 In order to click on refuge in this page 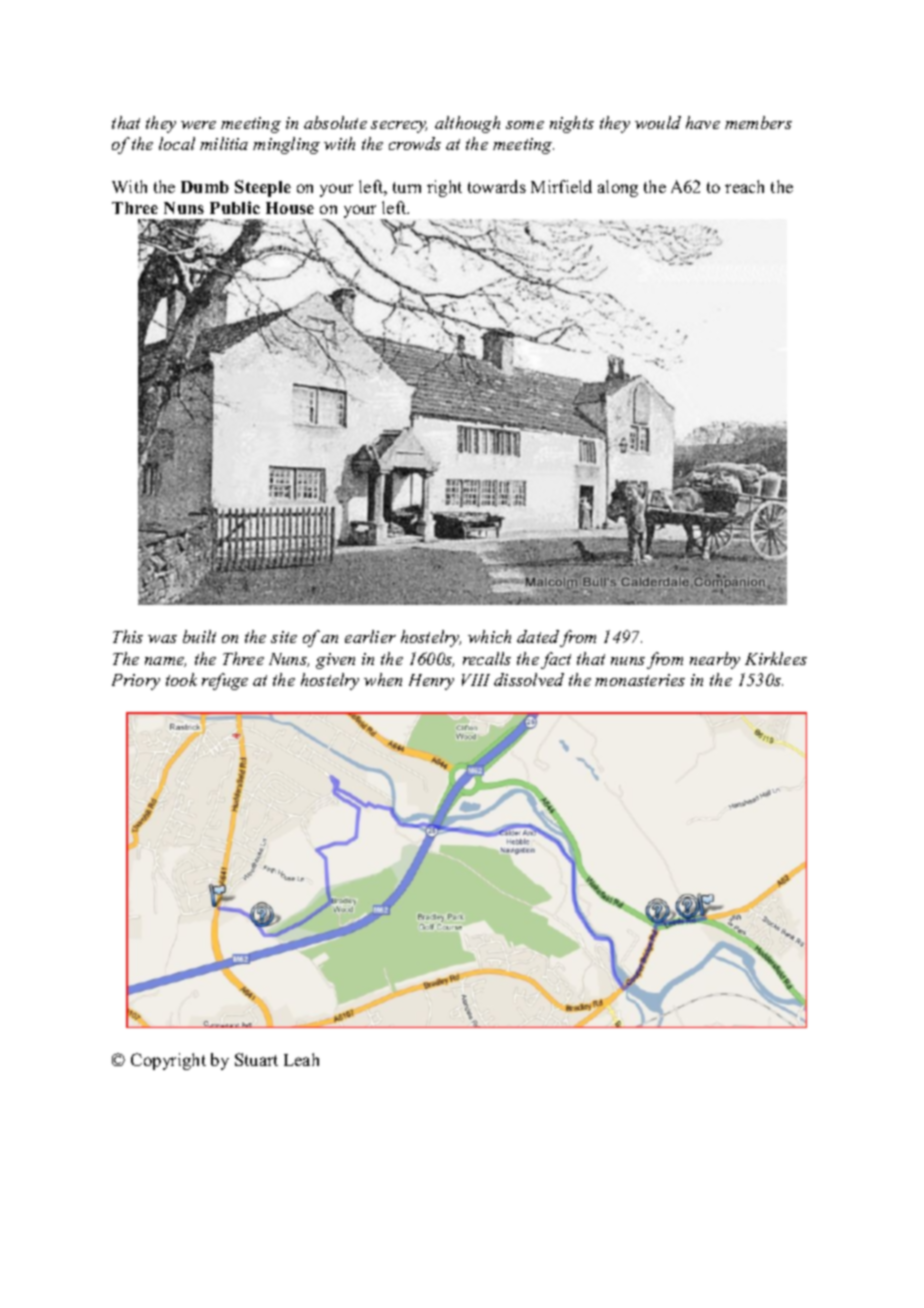, I will do `click(225, 681)`.
